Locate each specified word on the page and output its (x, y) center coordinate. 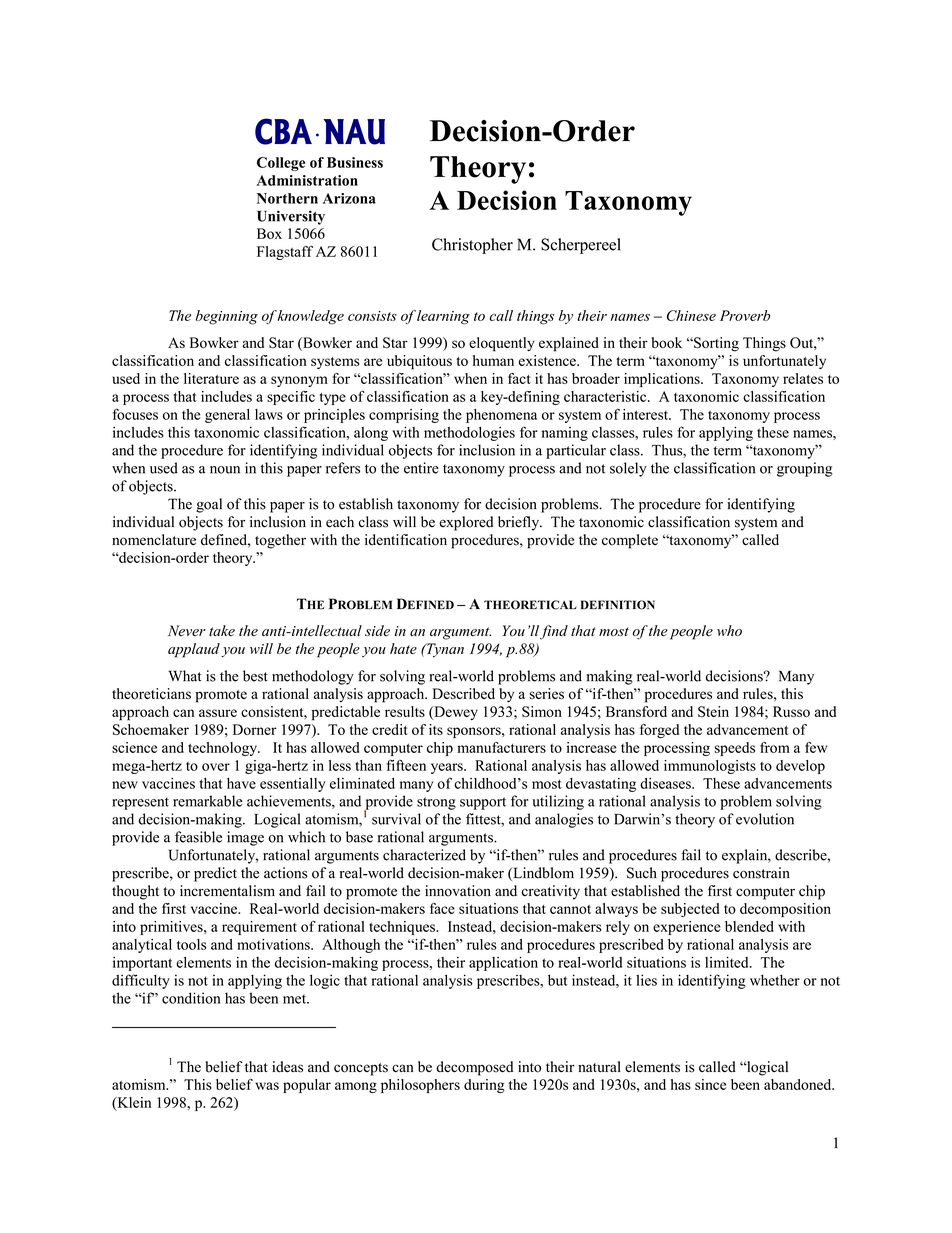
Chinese (691, 315)
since (710, 1084)
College (281, 164)
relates (803, 378)
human (493, 360)
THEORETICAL (530, 605)
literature (211, 378)
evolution (765, 819)
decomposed (474, 1068)
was (267, 1086)
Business (355, 162)
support (483, 803)
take (222, 630)
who (729, 631)
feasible (198, 837)
